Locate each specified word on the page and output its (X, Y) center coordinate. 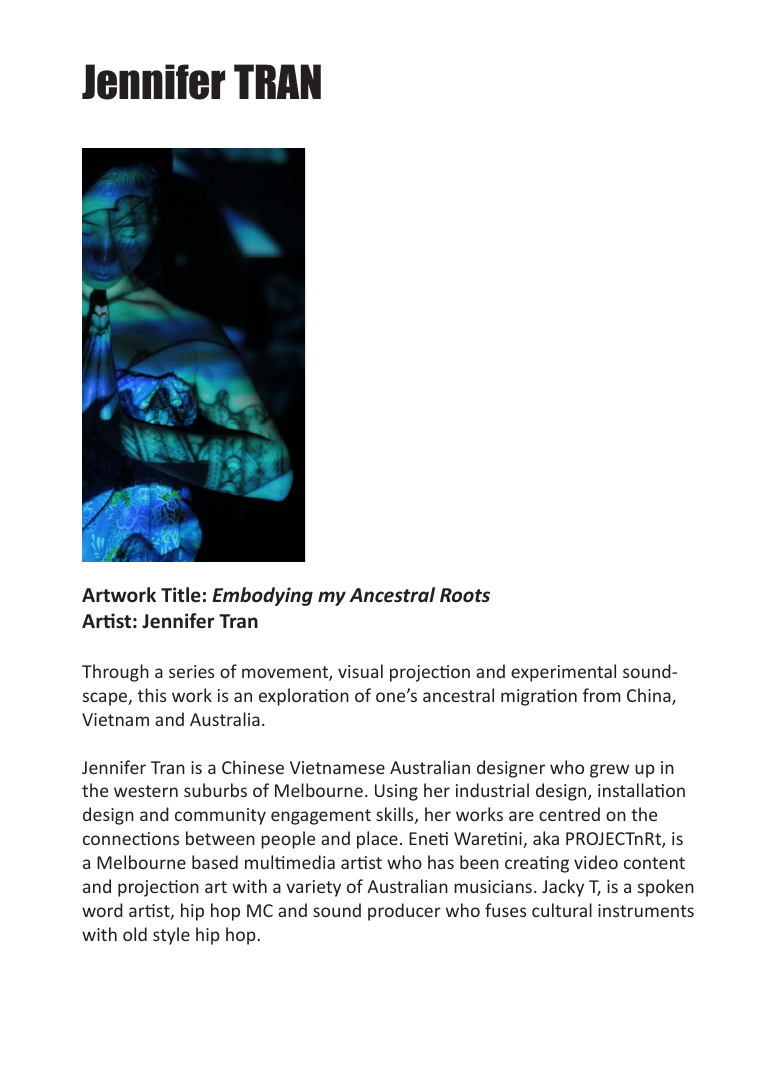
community (220, 816)
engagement (321, 817)
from (602, 695)
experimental (563, 673)
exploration (304, 697)
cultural (562, 910)
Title (181, 595)
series (191, 671)
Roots (465, 595)
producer (404, 912)
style (171, 936)
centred (569, 814)
